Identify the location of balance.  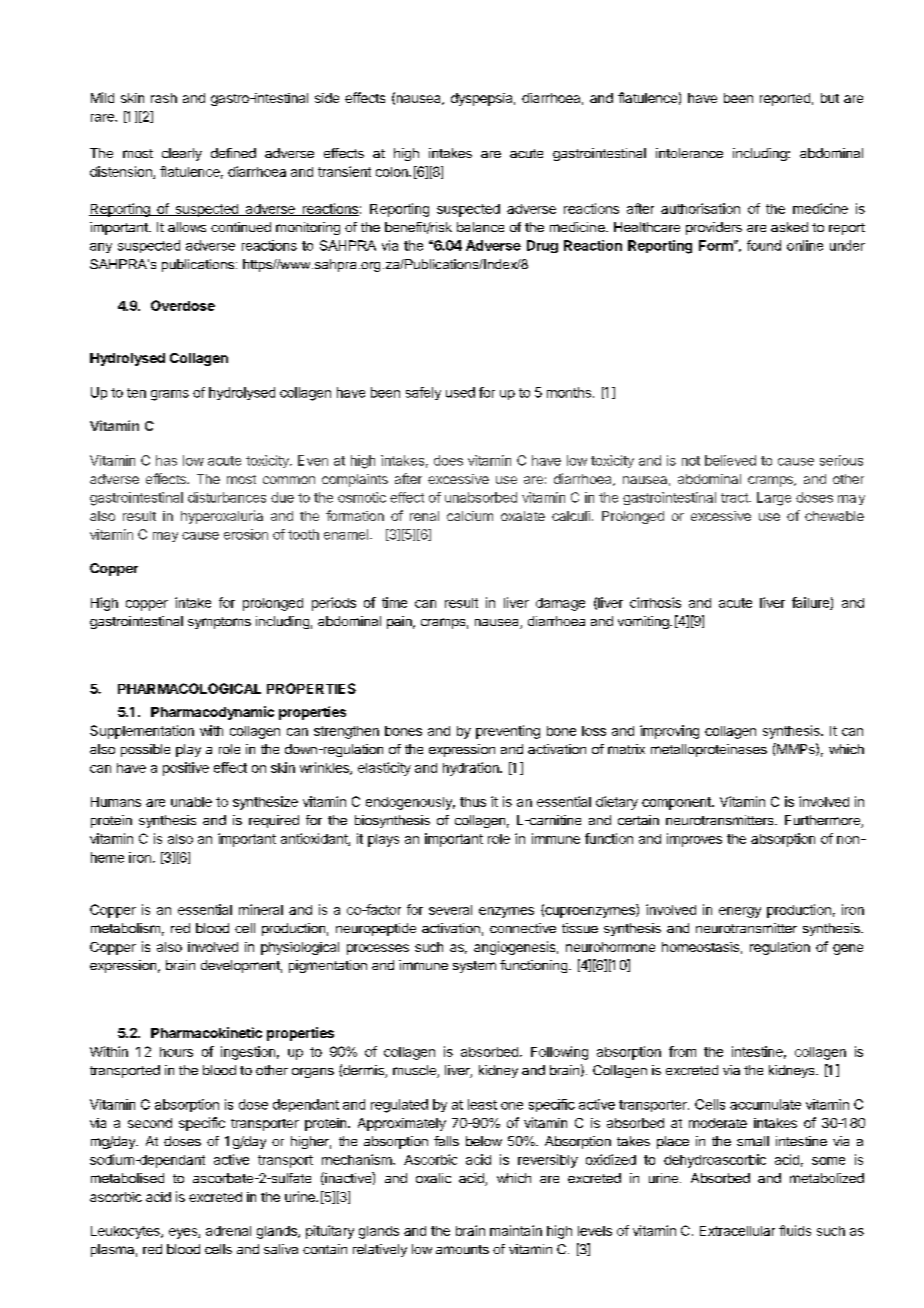
(480, 227).
